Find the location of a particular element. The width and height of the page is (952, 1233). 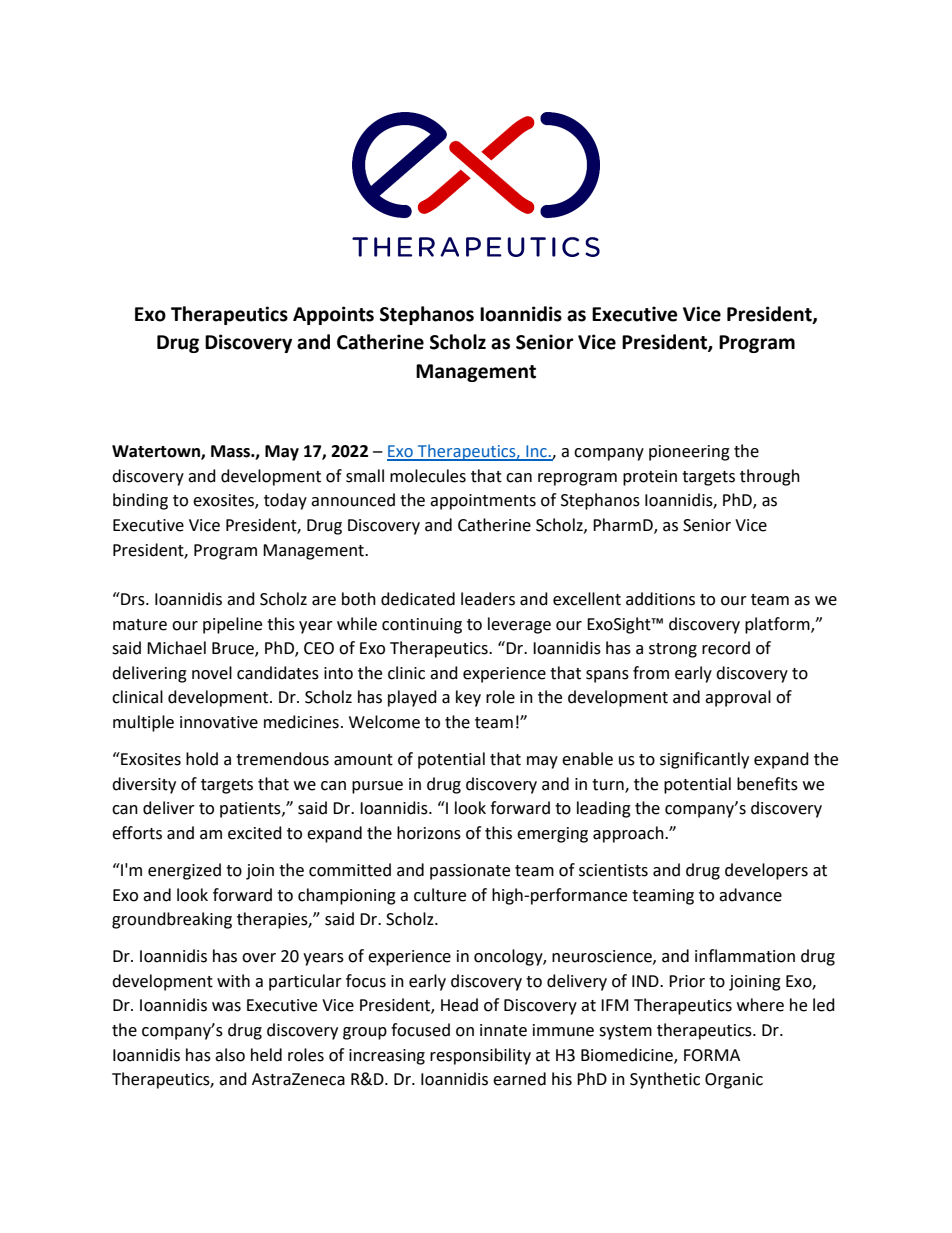

also is located at coordinates (230, 1055).
